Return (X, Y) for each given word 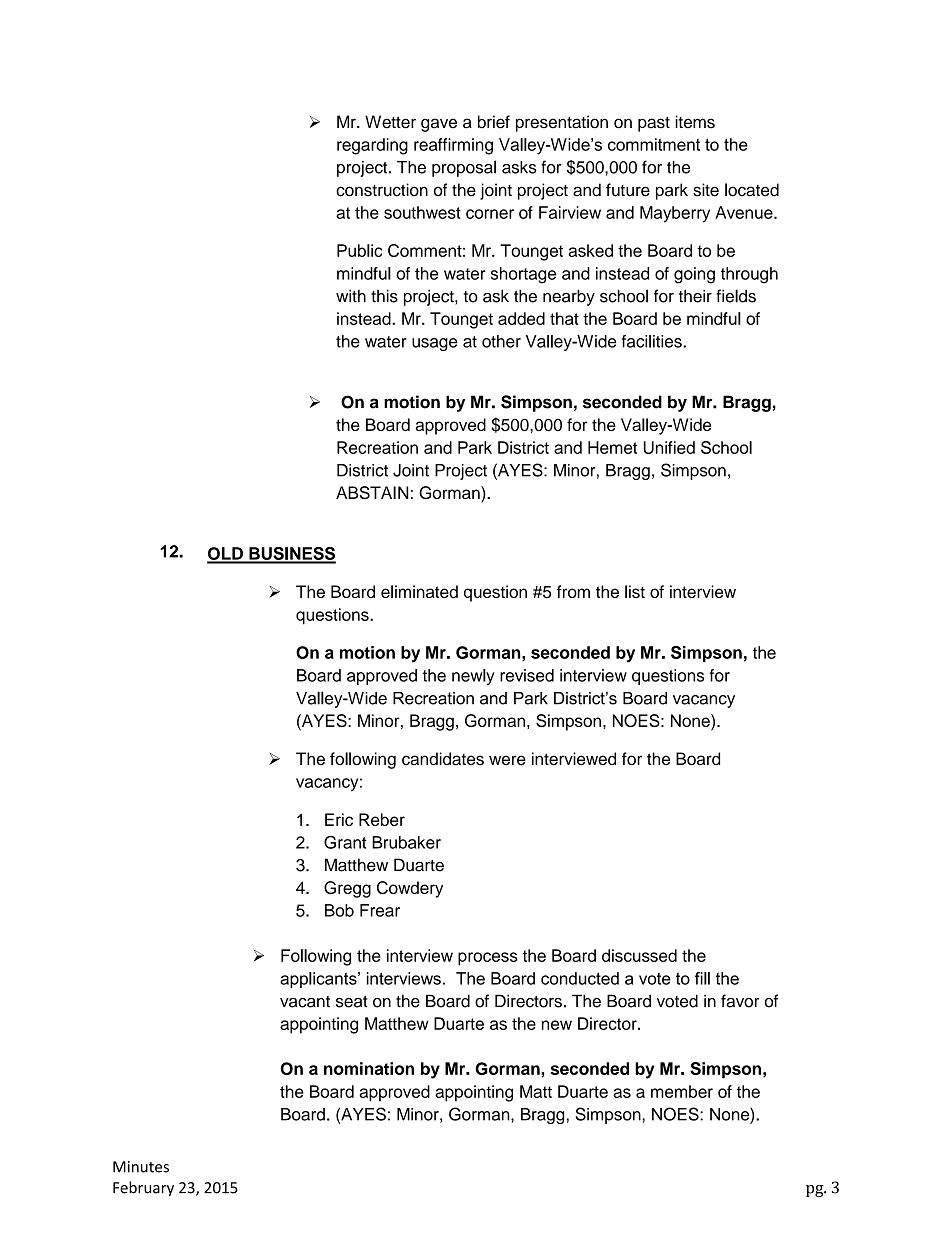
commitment (654, 144)
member (682, 1091)
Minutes (141, 1167)
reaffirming (453, 146)
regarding (372, 146)
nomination (369, 1068)
